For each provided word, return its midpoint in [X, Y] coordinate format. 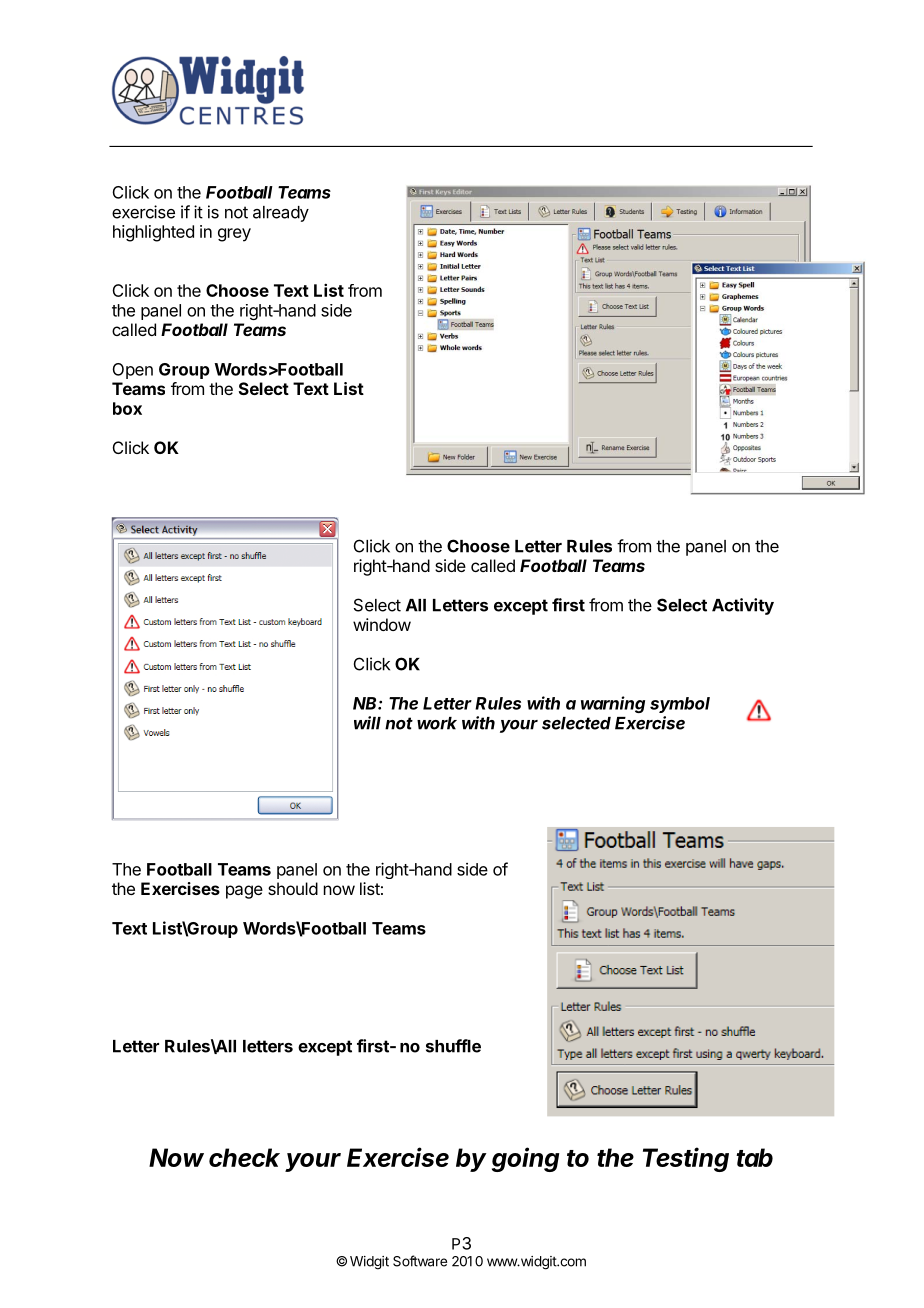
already [281, 214]
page [244, 892]
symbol [680, 705]
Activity [743, 606]
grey [234, 235]
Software [420, 1261]
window [382, 624]
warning [613, 704]
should [293, 888]
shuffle [453, 1046]
